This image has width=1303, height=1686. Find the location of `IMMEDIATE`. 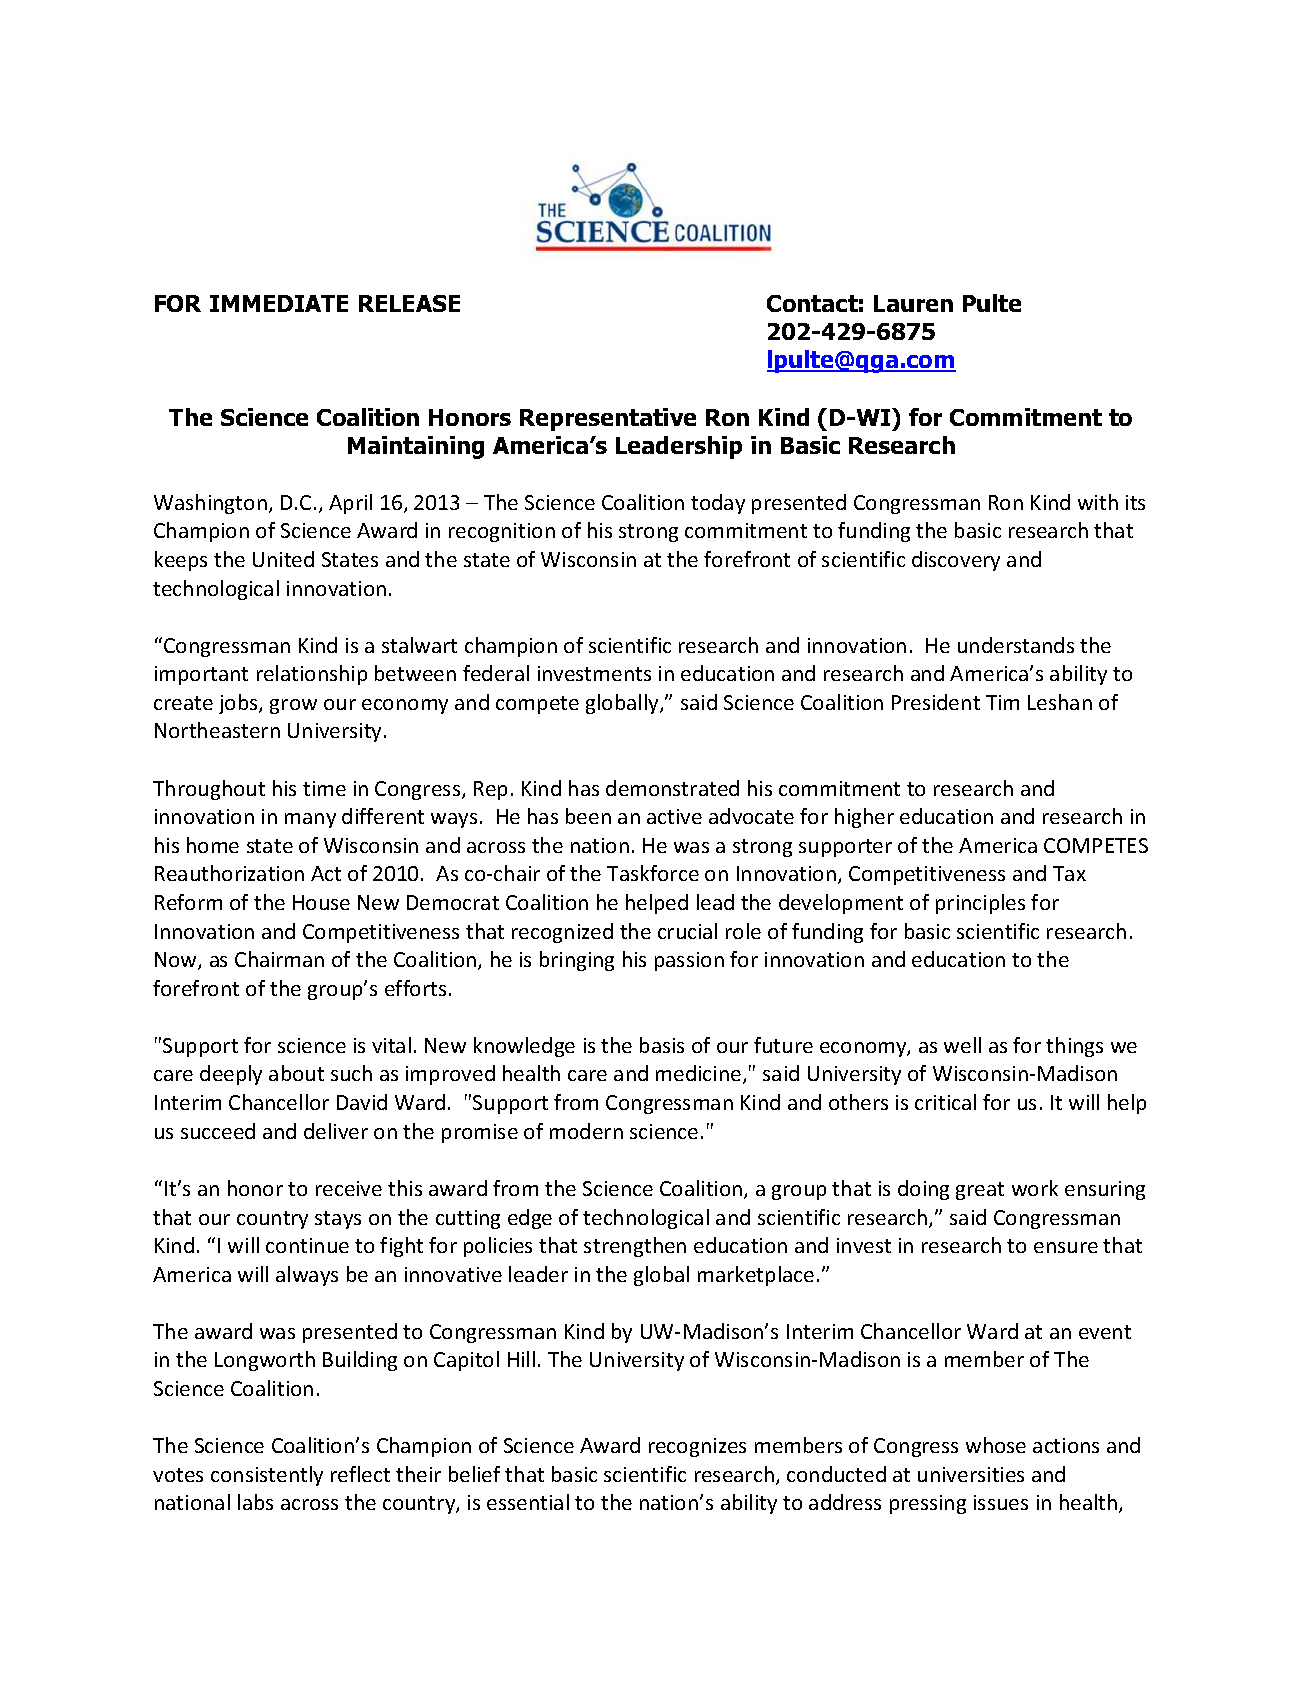

IMMEDIATE is located at coordinates (279, 303).
